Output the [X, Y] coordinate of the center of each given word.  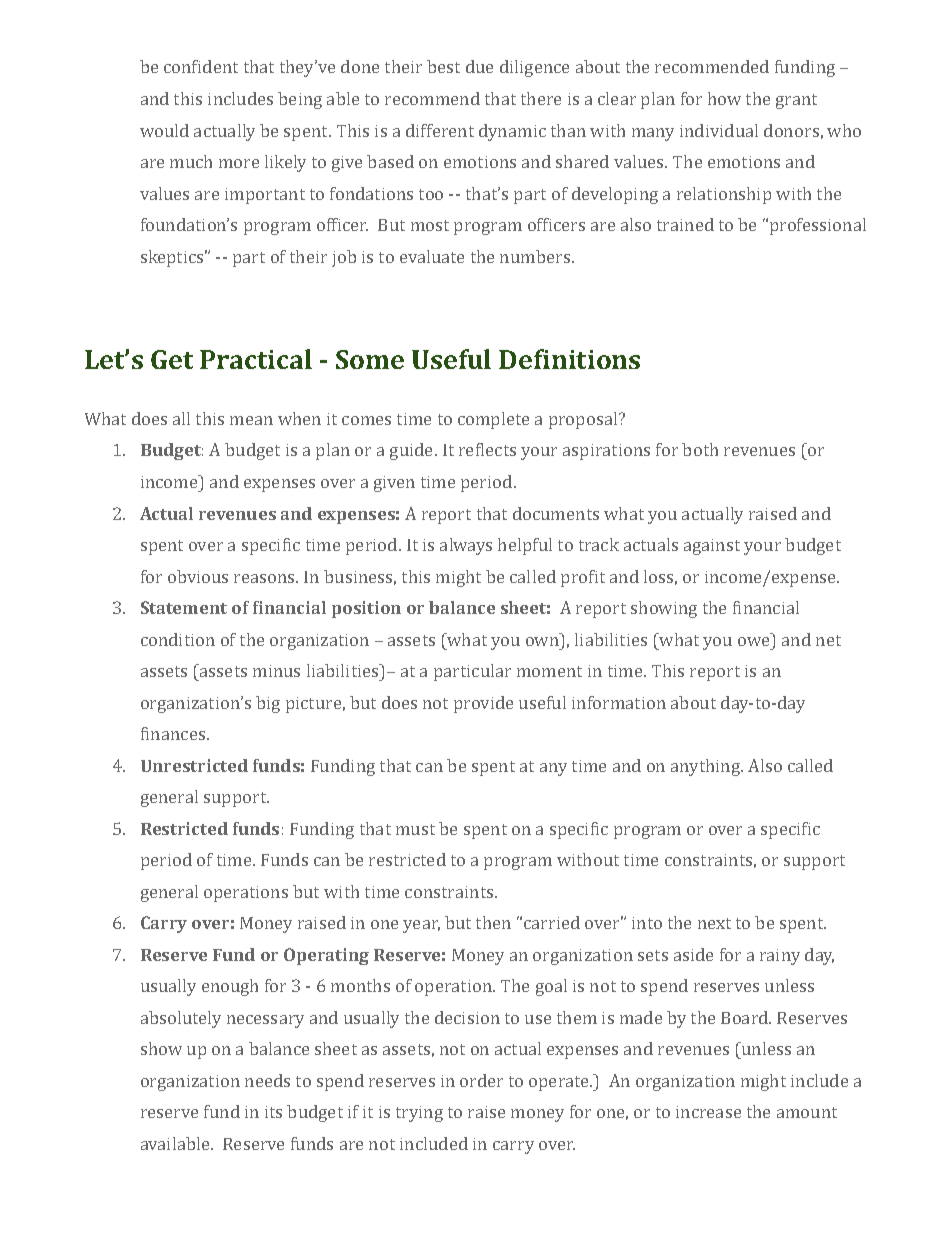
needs [267, 1080]
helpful [525, 546]
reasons [265, 578]
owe [753, 641]
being [300, 100]
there [541, 98]
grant [796, 101]
